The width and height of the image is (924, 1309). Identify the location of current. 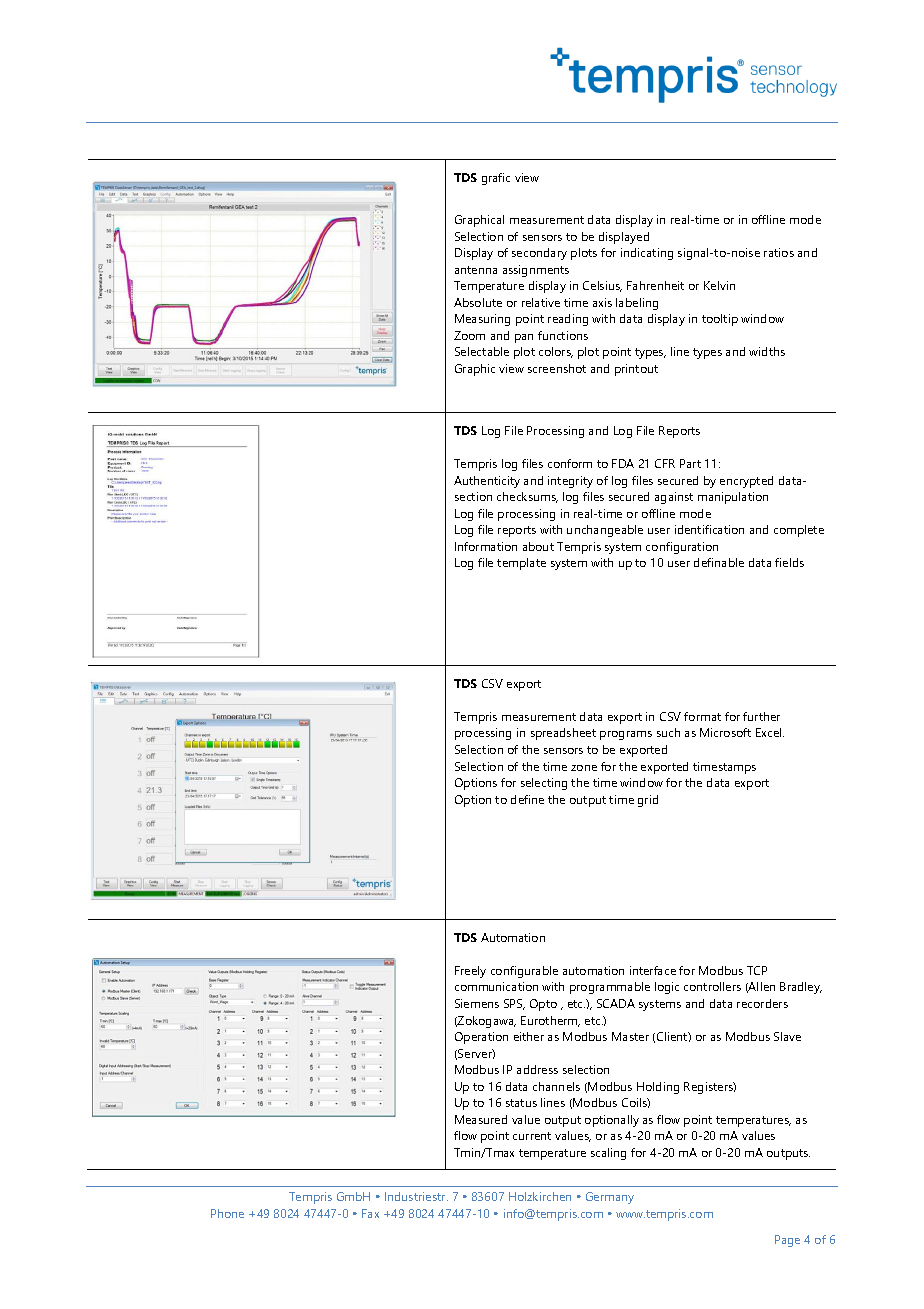
(532, 1136).
